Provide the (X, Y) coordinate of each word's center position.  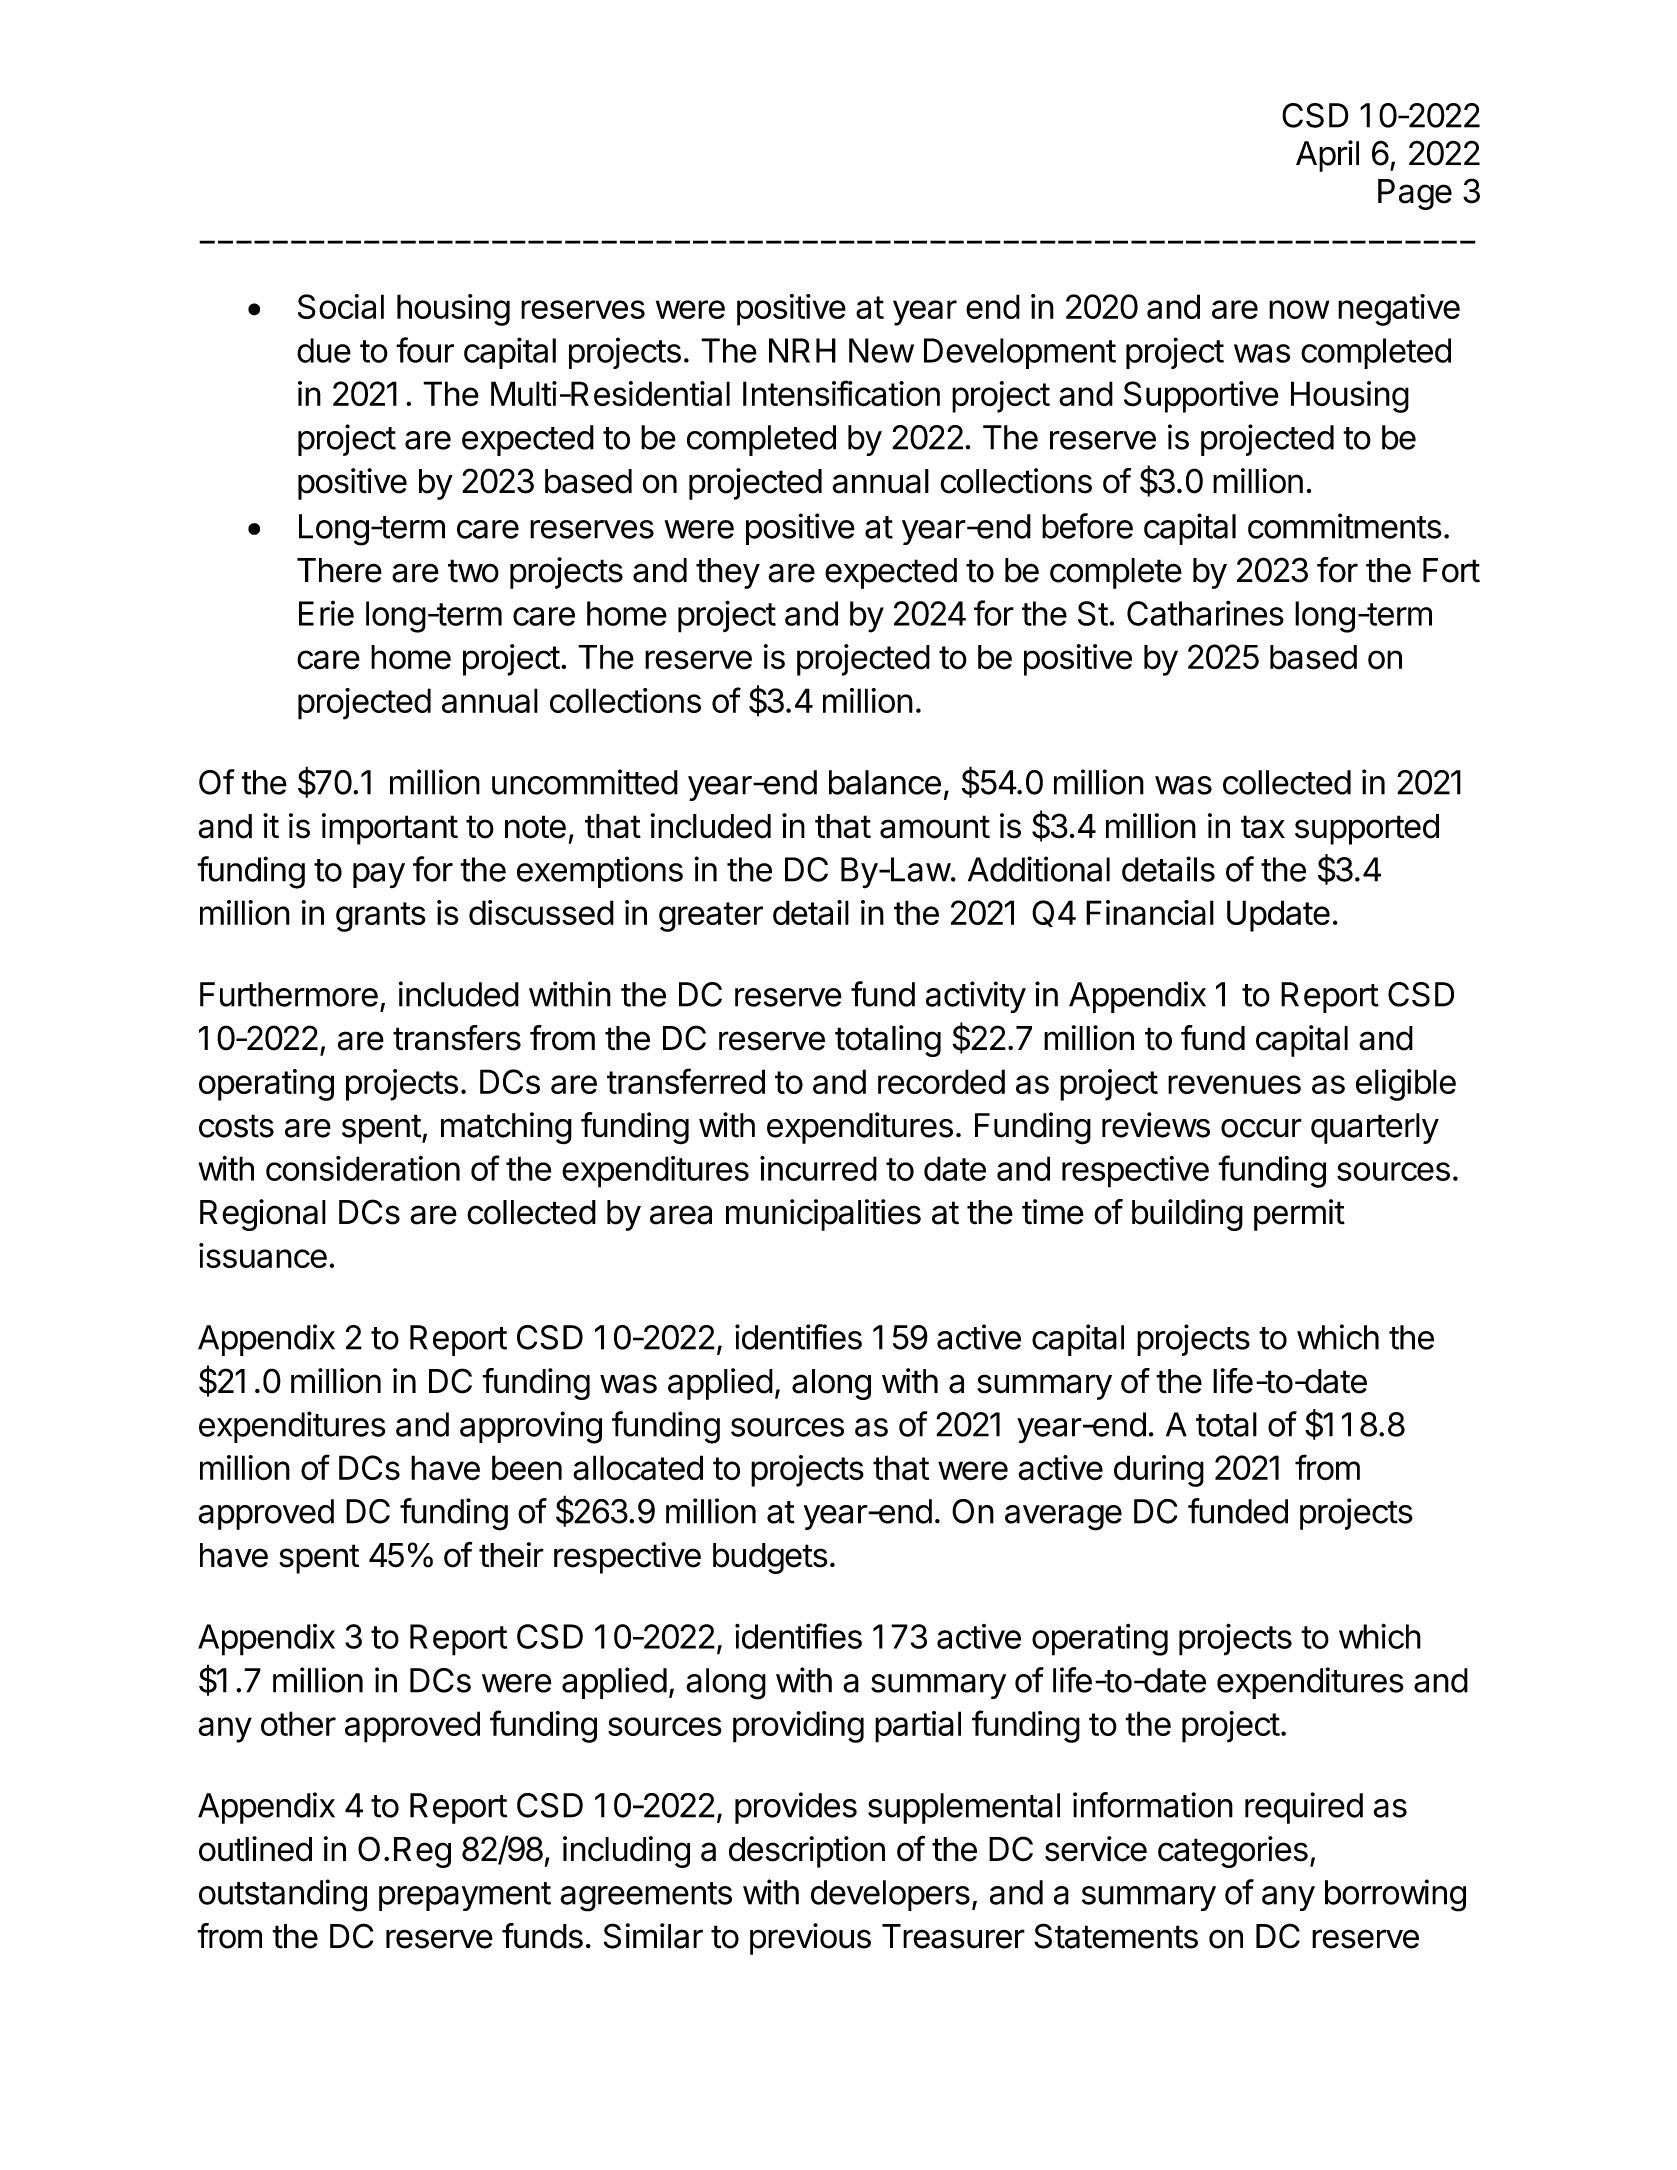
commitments (1345, 526)
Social (341, 306)
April (1327, 156)
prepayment (465, 1896)
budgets (770, 1558)
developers (890, 1895)
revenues (1234, 1084)
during (1159, 1471)
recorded (941, 1081)
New (881, 350)
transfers (457, 1038)
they (728, 573)
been (527, 1468)
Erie (326, 613)
